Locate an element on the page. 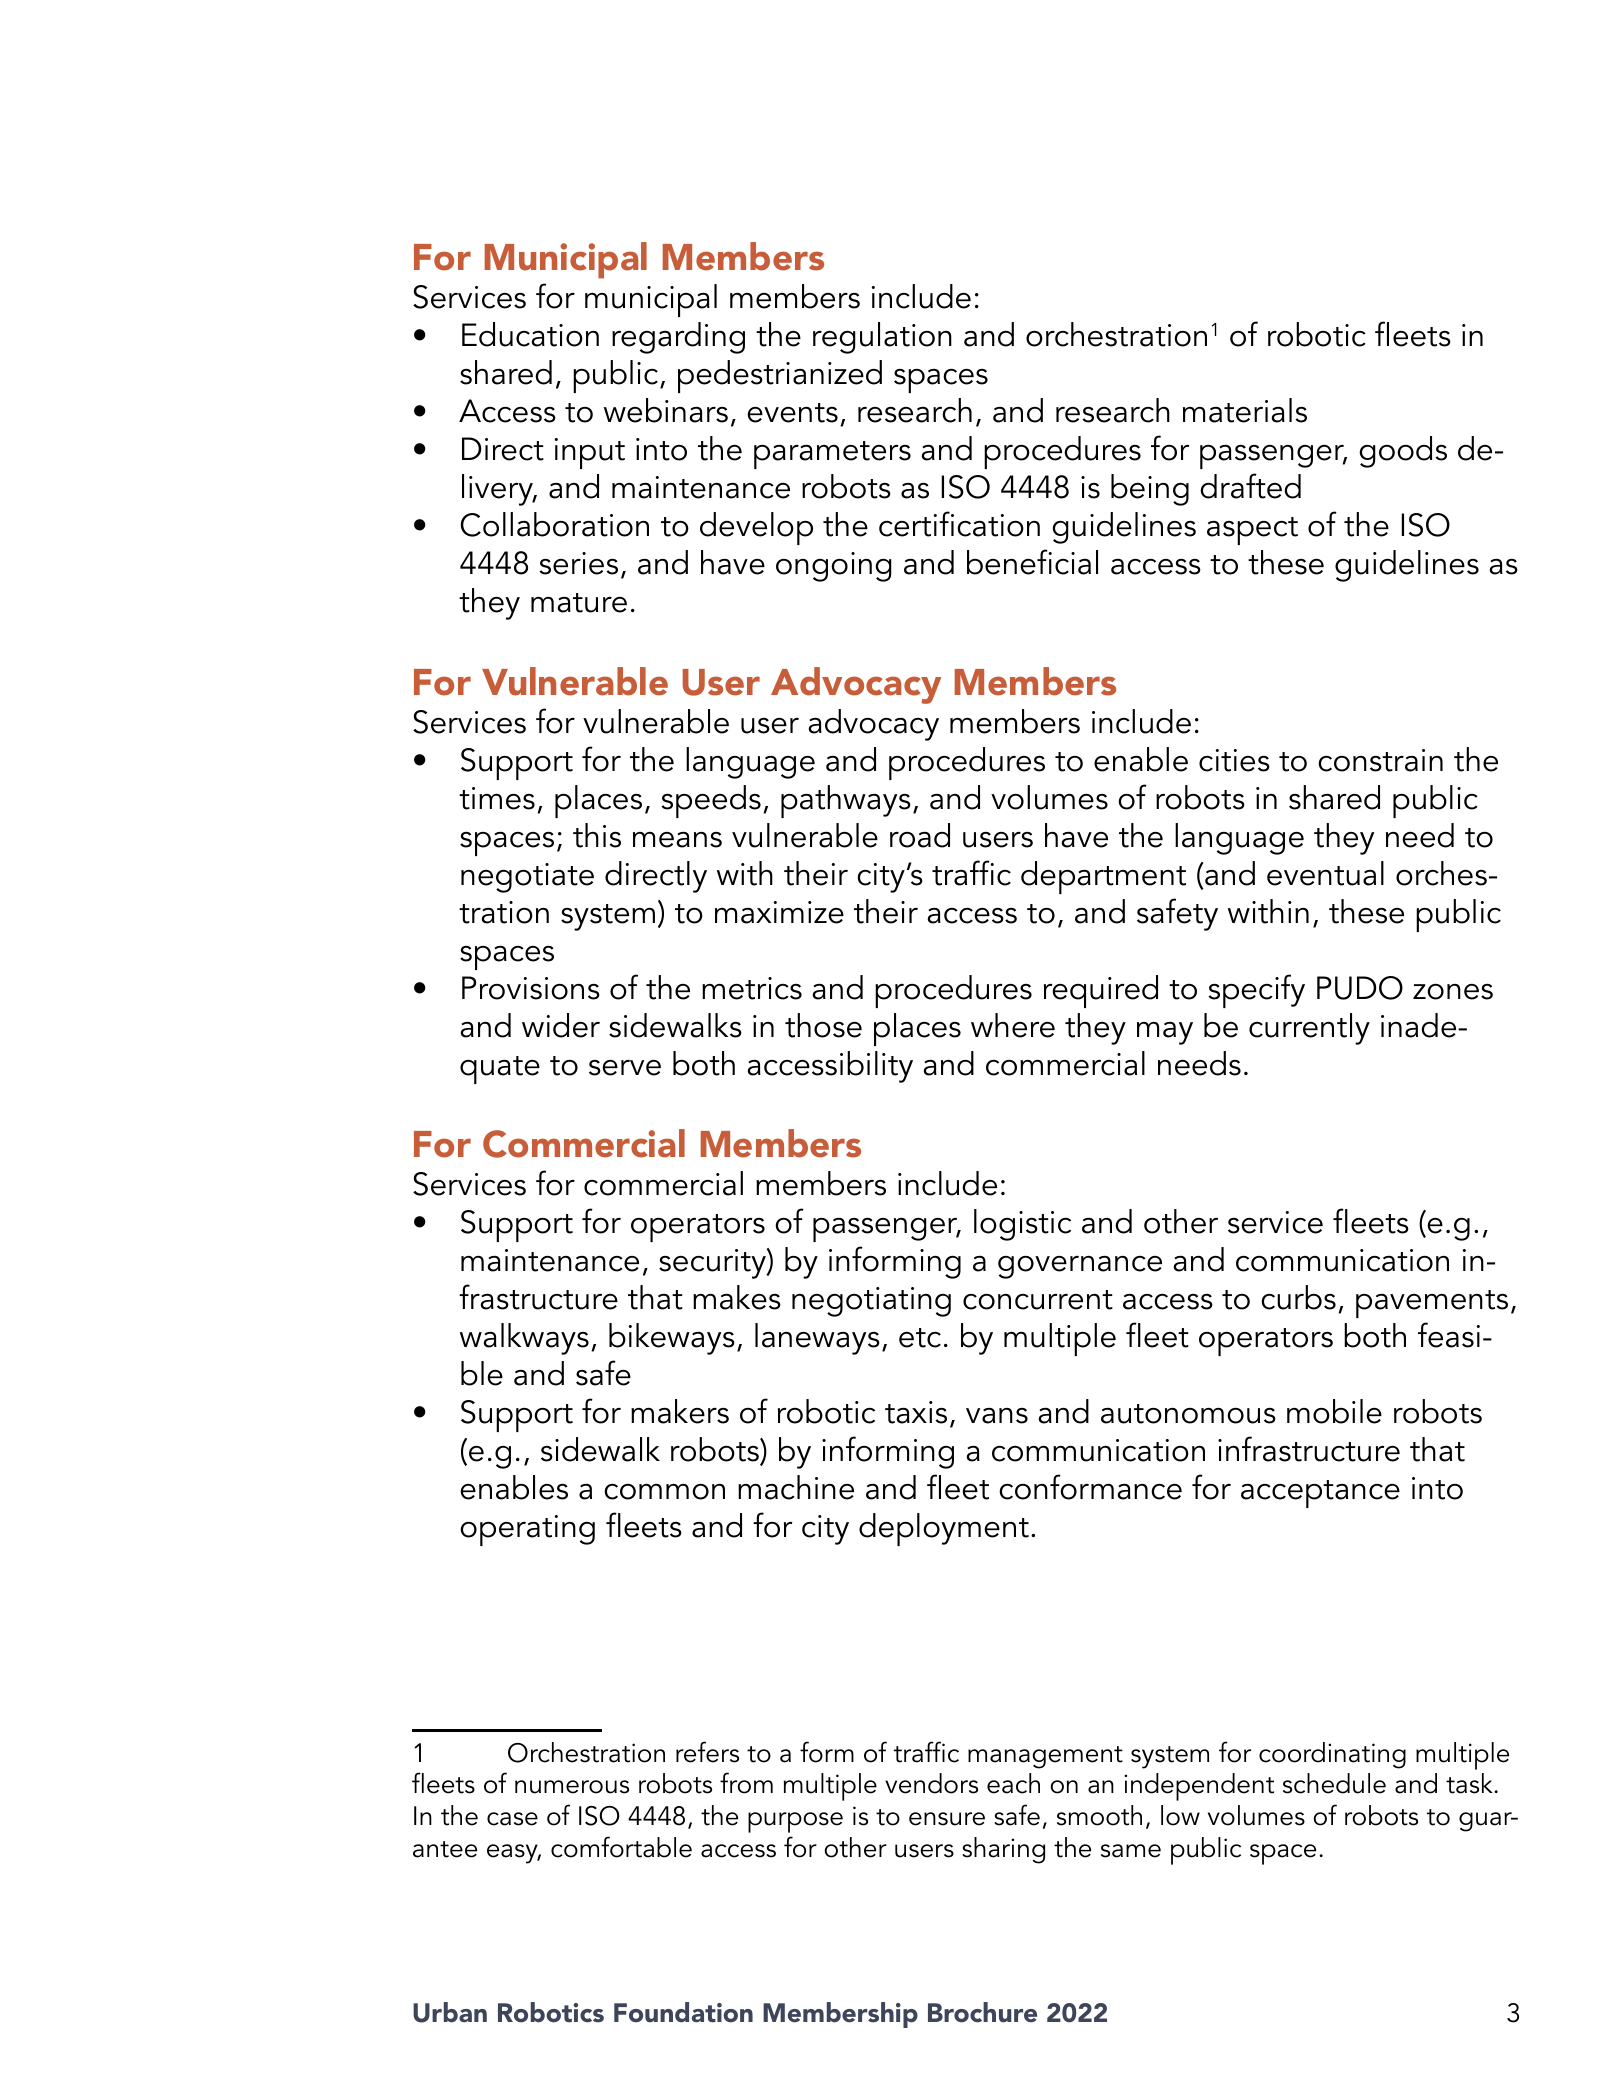  deployment is located at coordinates (944, 1529).
